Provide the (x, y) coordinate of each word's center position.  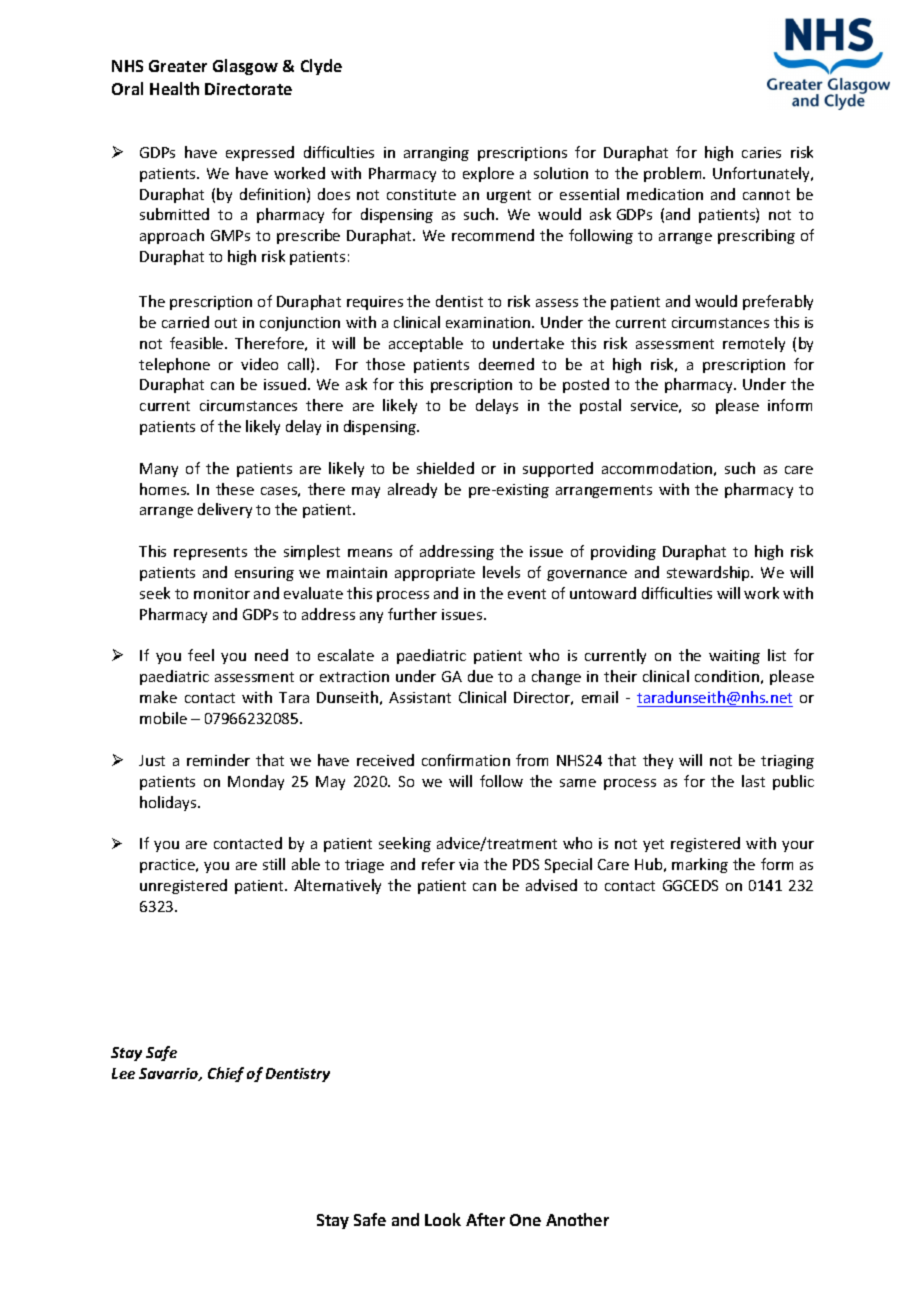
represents (210, 553)
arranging (436, 154)
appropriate (435, 574)
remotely (754, 344)
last (753, 781)
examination (489, 322)
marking (700, 865)
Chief (226, 1074)
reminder (218, 760)
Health (174, 88)
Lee (123, 1073)
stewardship (710, 573)
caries (761, 152)
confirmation (466, 760)
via (468, 864)
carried (185, 322)
